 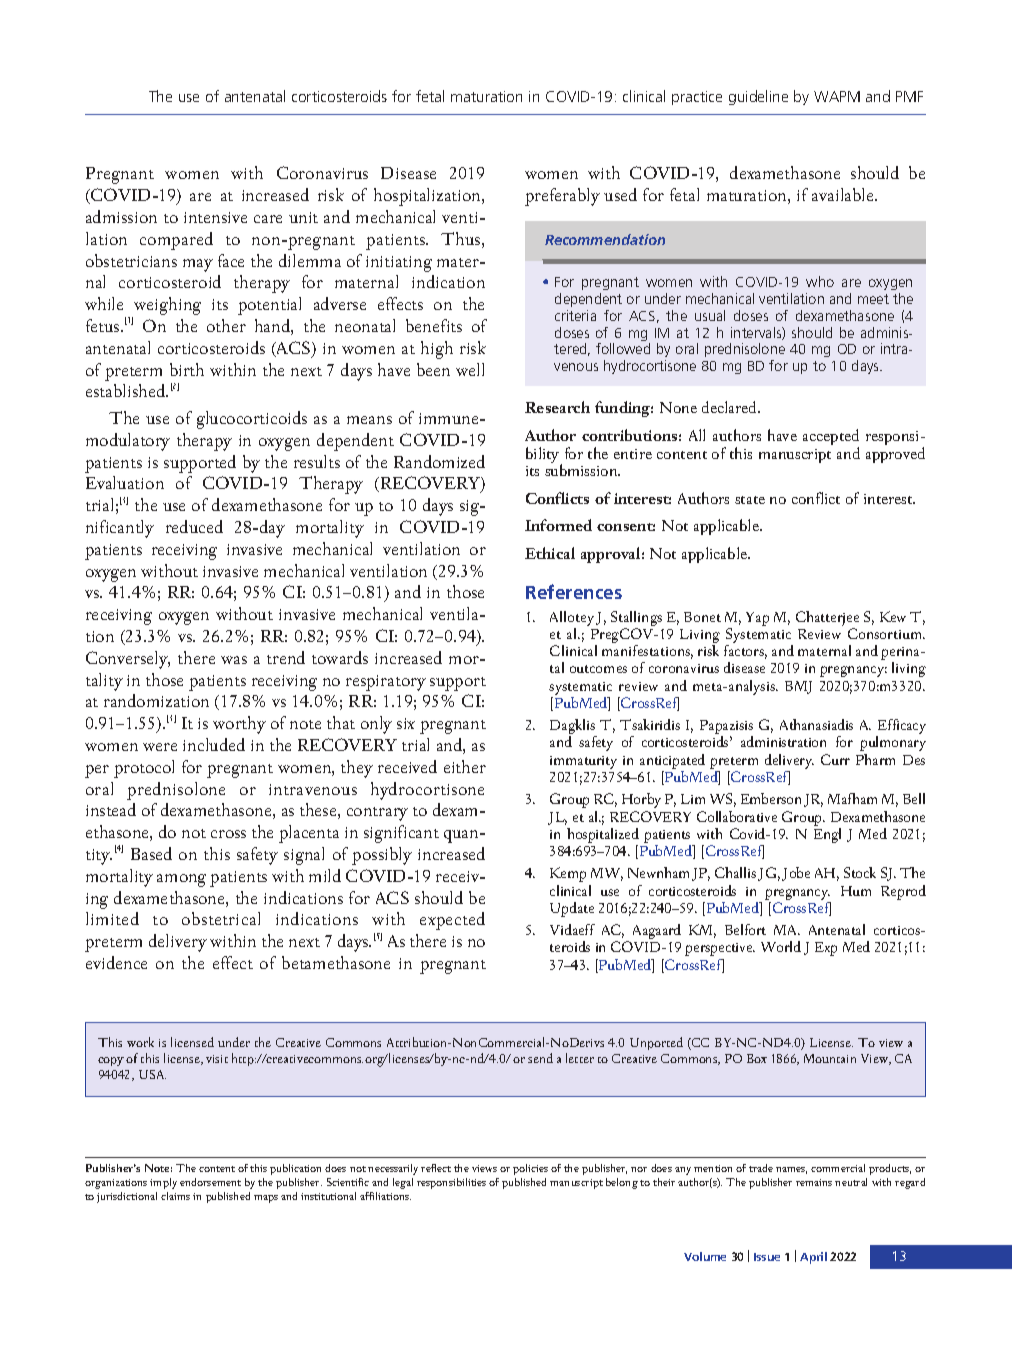 I want to click on guideline, so click(x=758, y=97).
